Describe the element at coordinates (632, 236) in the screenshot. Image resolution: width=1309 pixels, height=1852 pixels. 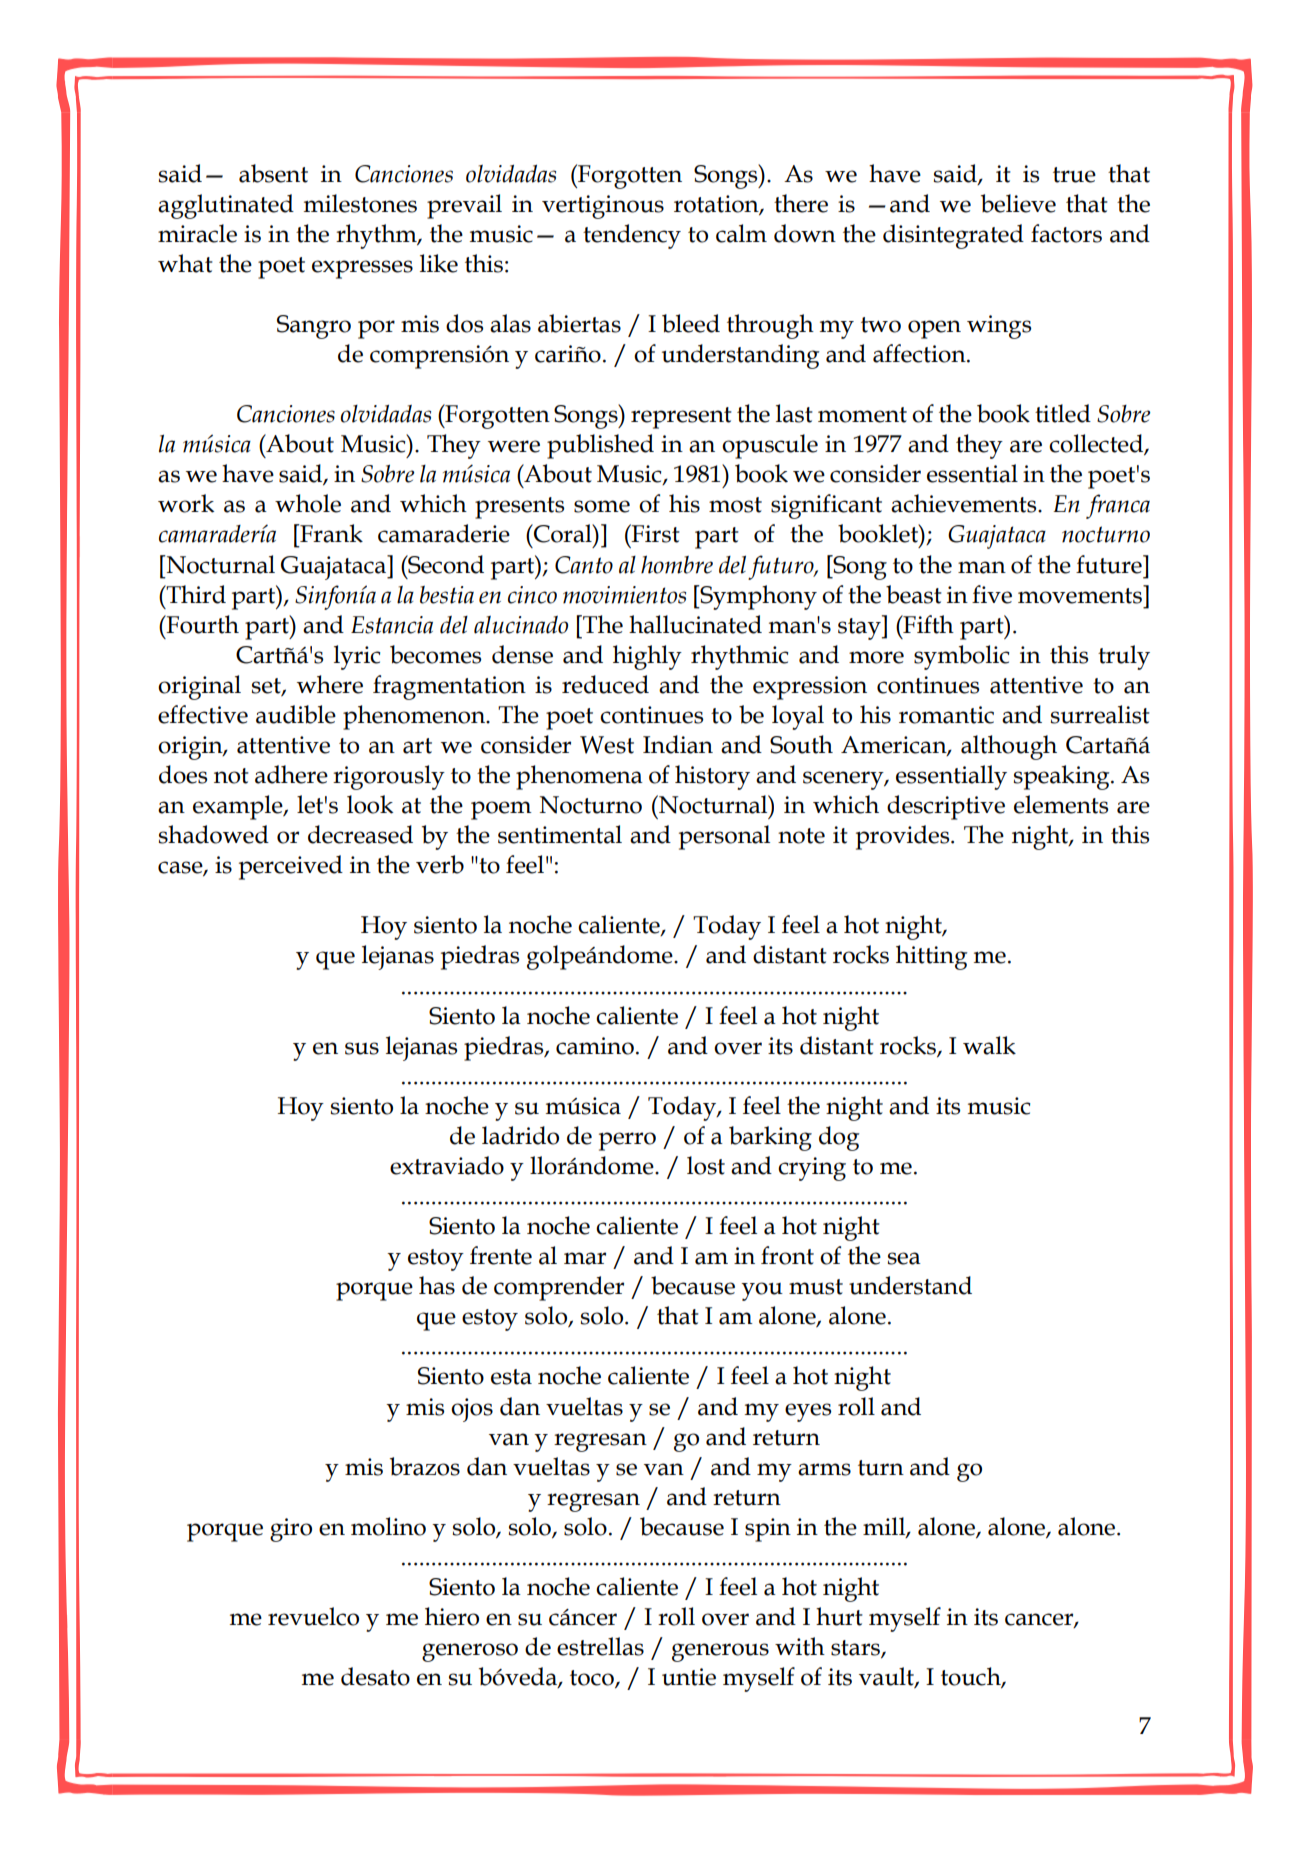
I see `tendency` at that location.
